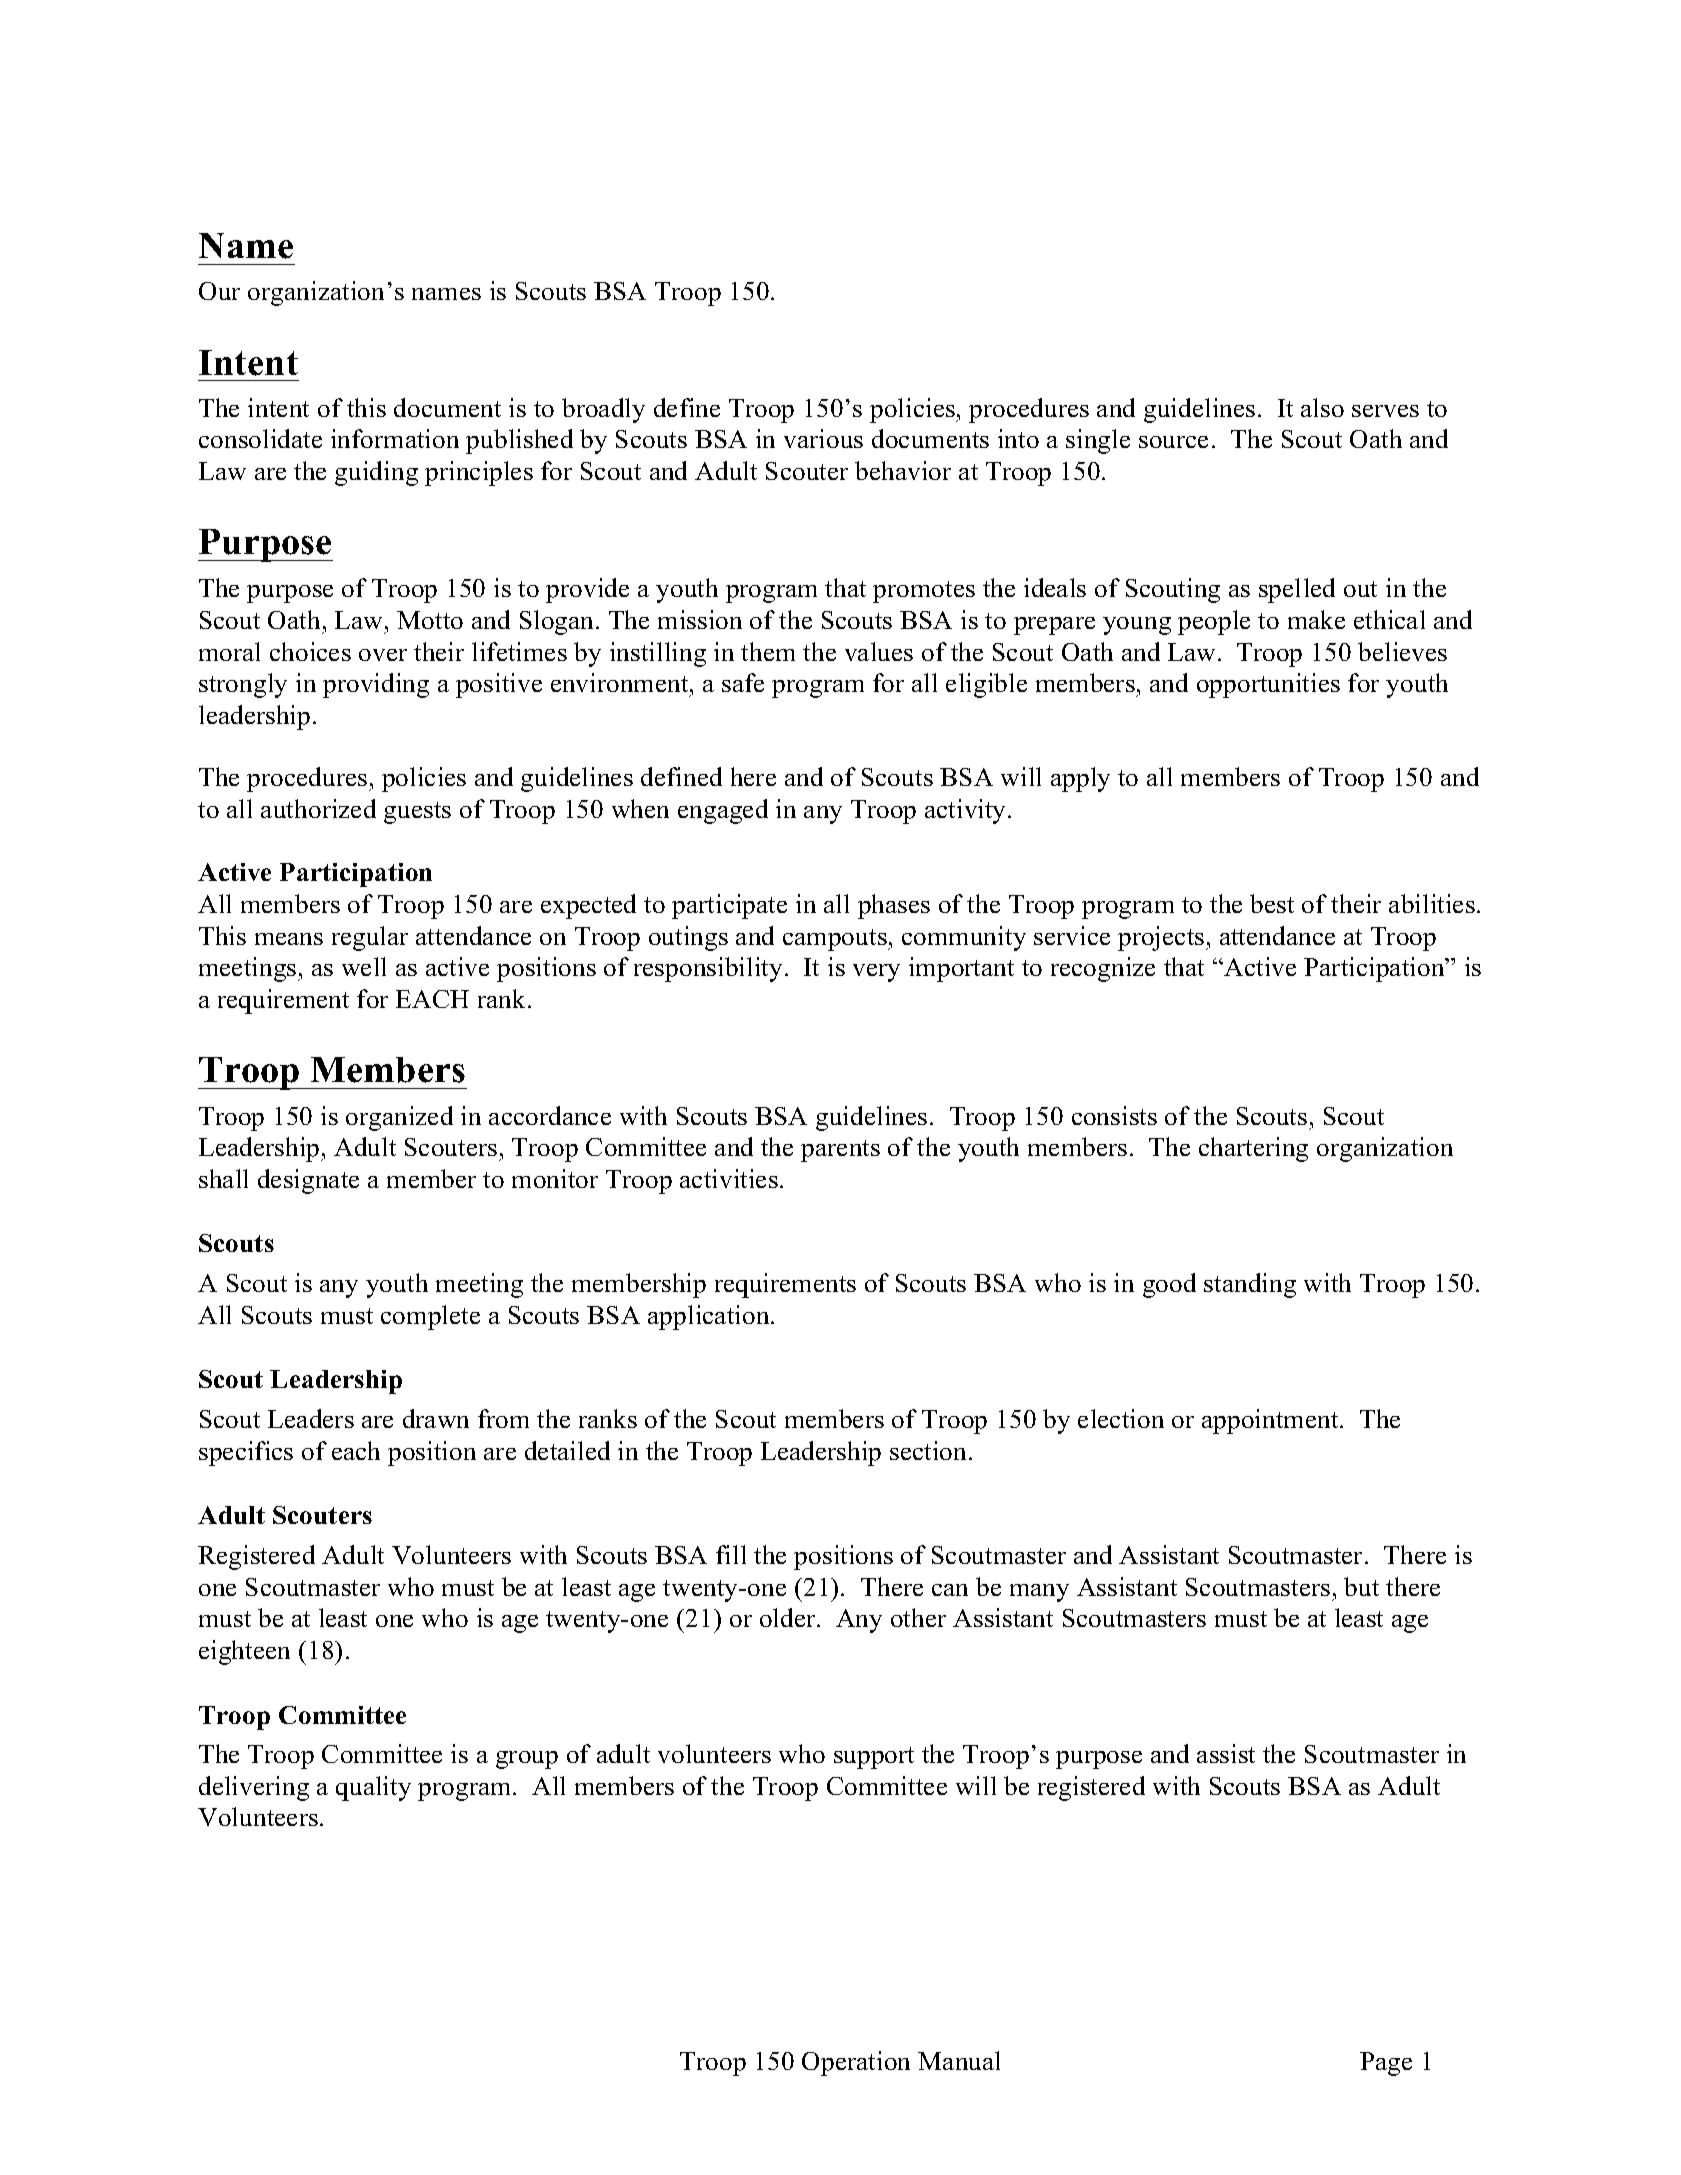 The image size is (1681, 2175). I want to click on guiding, so click(376, 473).
